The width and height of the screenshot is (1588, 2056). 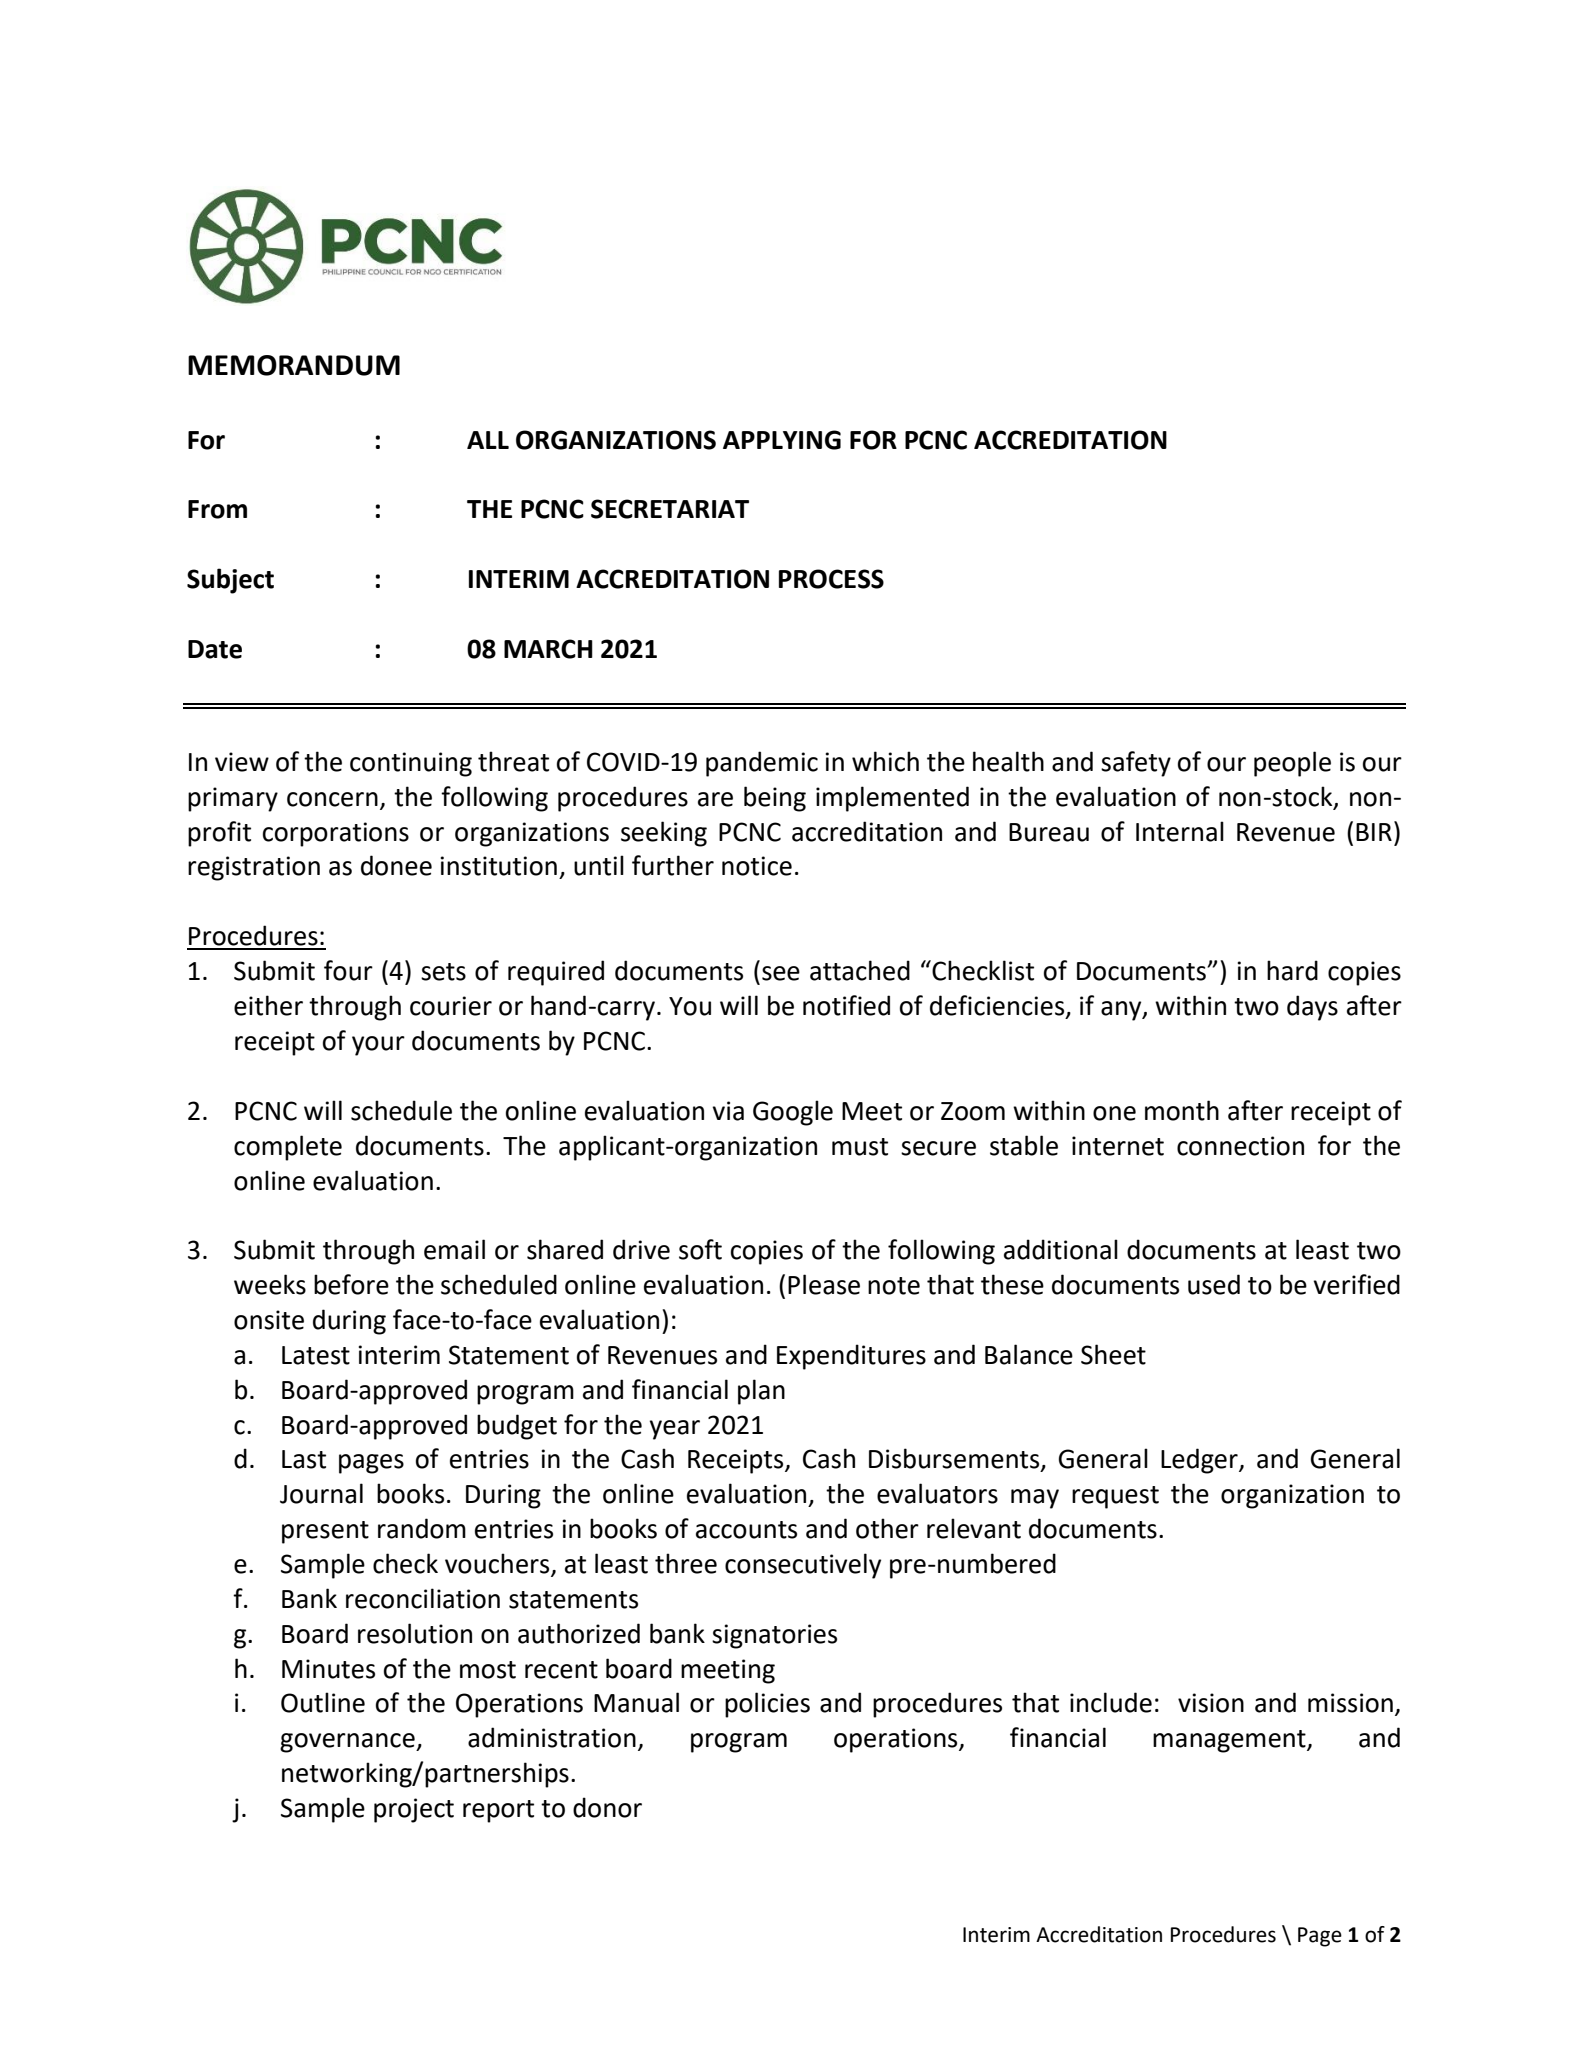 I want to click on policies, so click(x=767, y=1705).
